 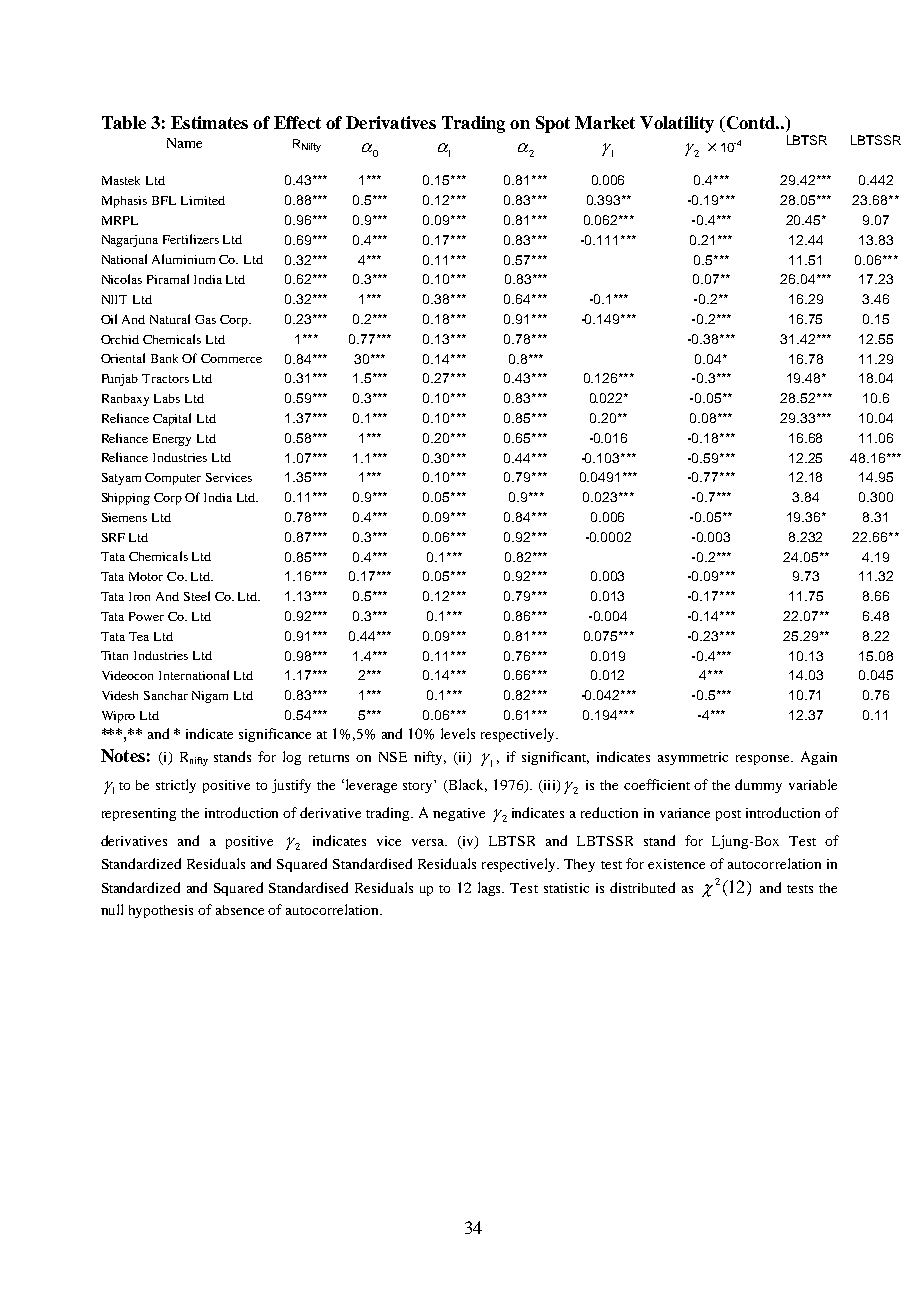 I want to click on Name, so click(x=184, y=143).
